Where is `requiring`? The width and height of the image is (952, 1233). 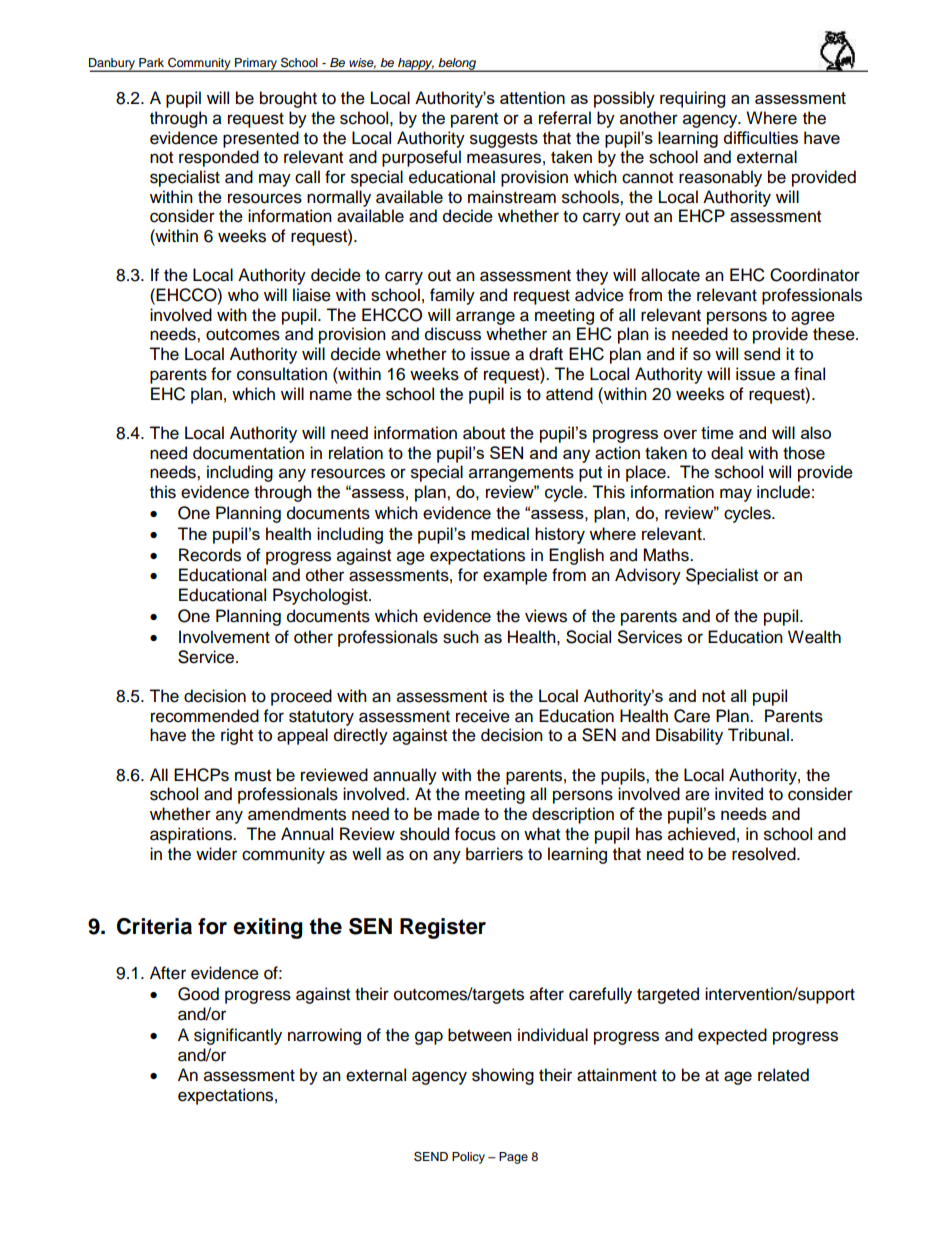 requiring is located at coordinates (692, 99).
